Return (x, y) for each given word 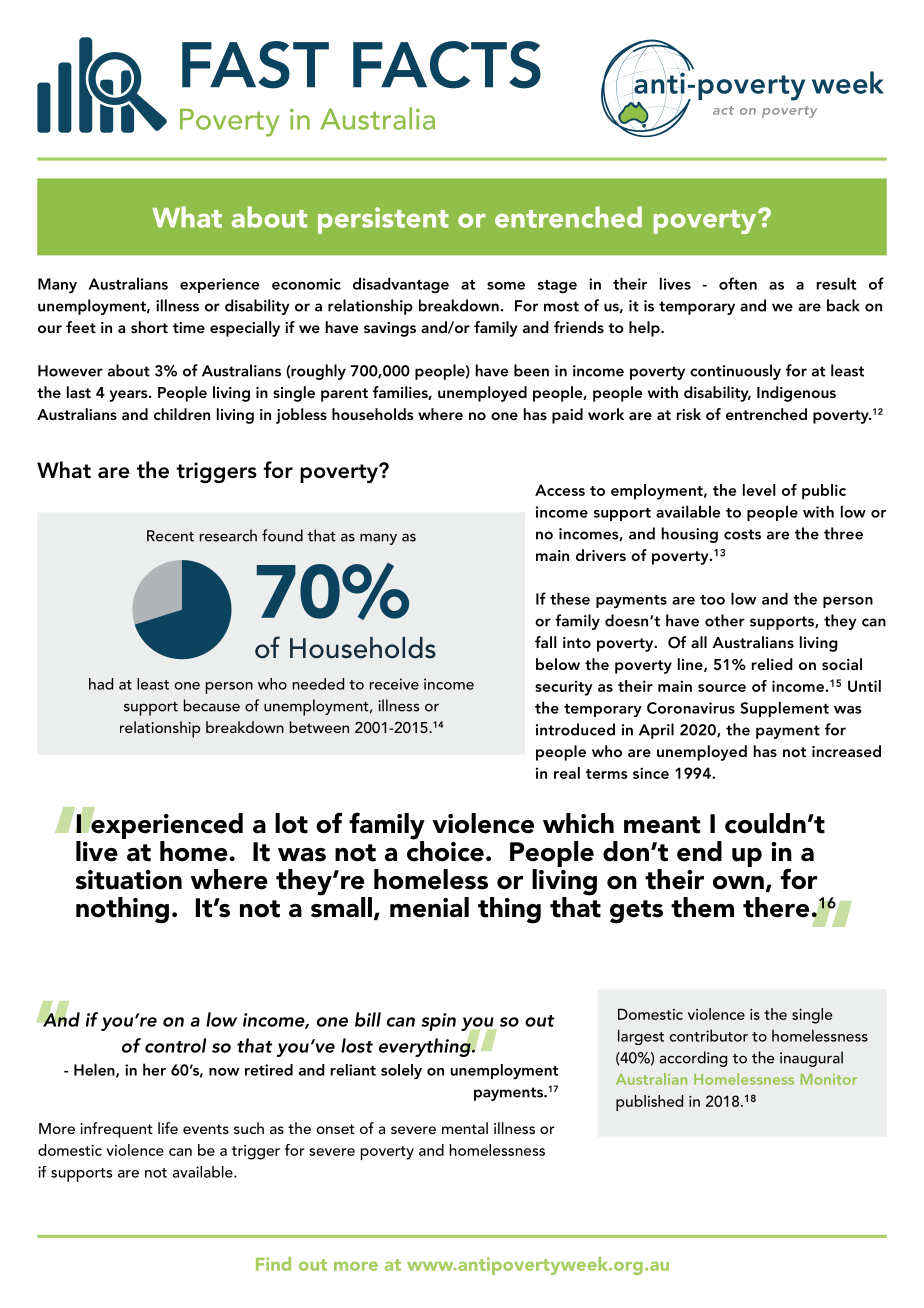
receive (394, 684)
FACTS (447, 65)
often (738, 283)
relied (772, 664)
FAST (255, 65)
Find (273, 1264)
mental (465, 1128)
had (101, 684)
